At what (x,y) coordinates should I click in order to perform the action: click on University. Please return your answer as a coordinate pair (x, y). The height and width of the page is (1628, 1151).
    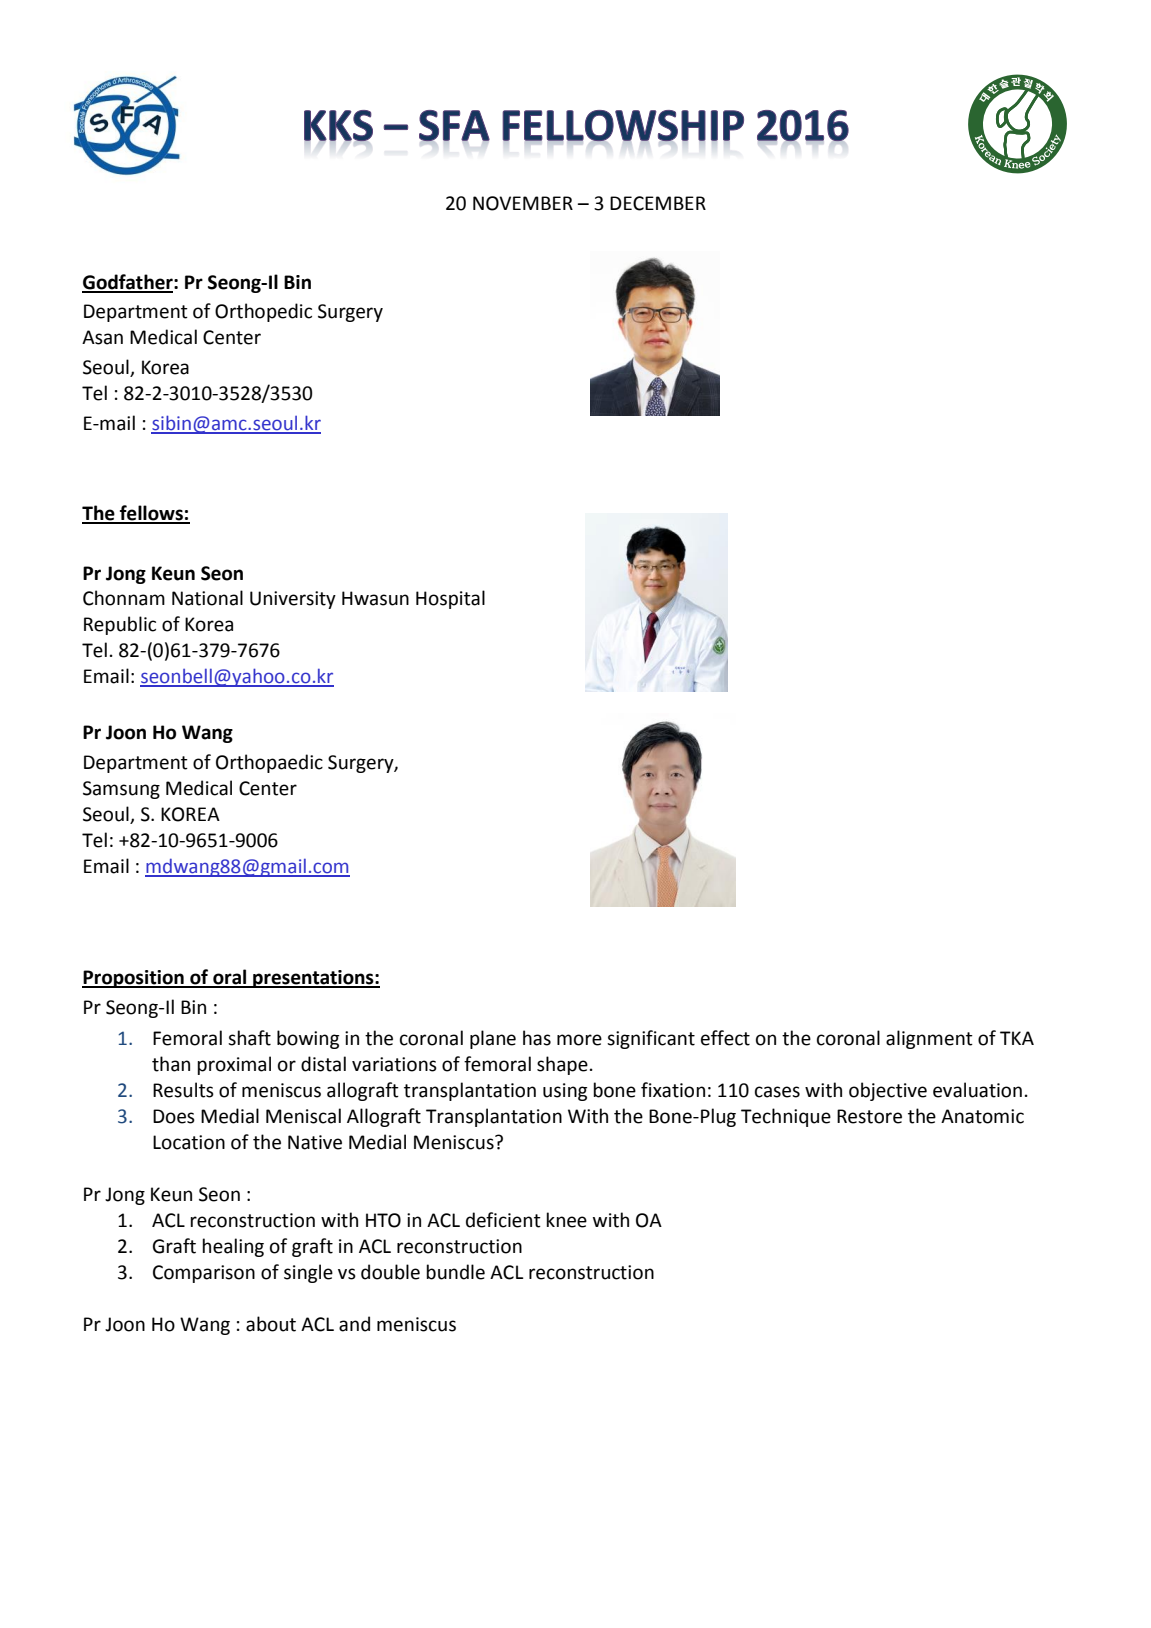
    Looking at the image, I should click on (293, 600).
